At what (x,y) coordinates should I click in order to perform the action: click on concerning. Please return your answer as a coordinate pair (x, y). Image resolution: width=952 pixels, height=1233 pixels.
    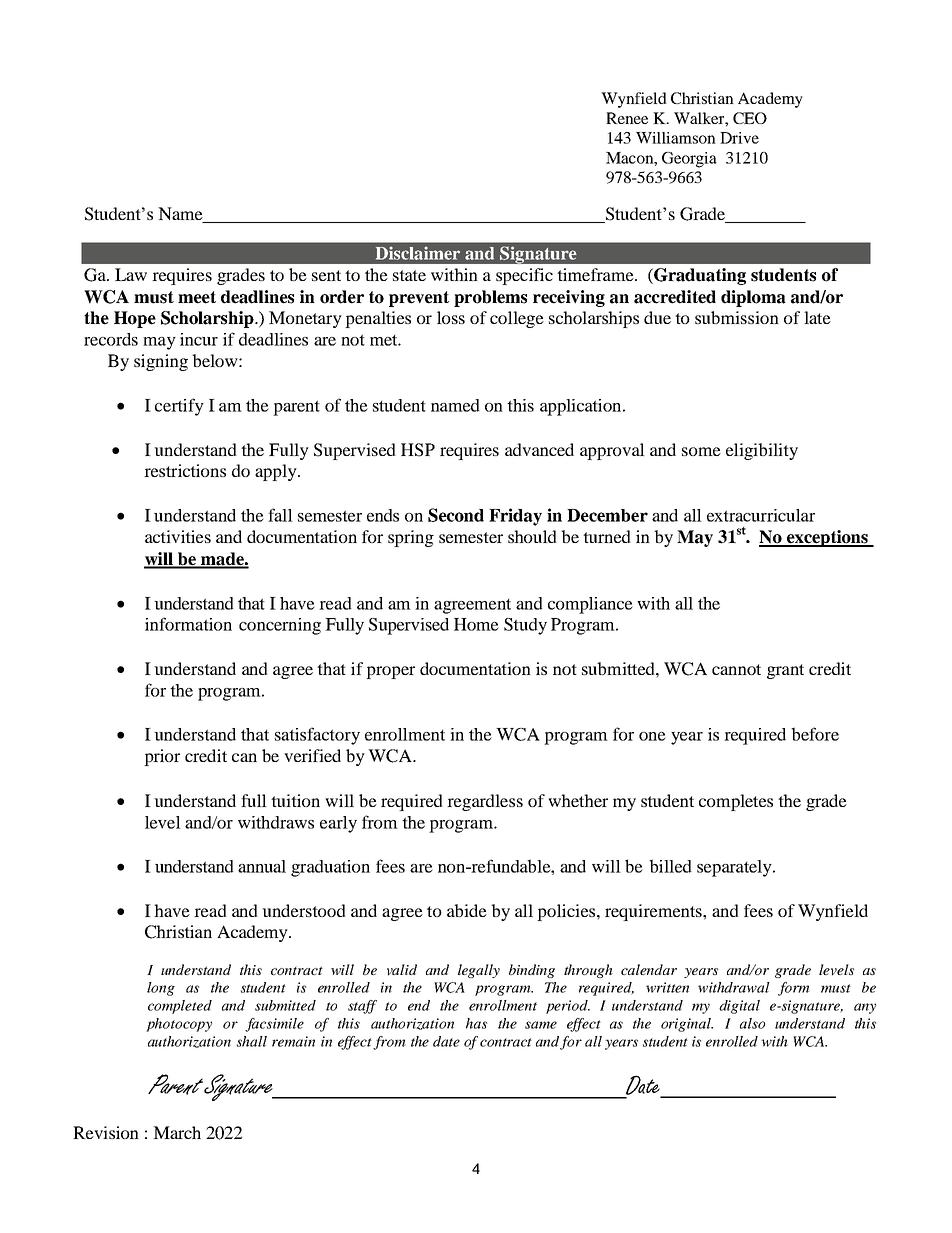
    Looking at the image, I should click on (280, 626).
